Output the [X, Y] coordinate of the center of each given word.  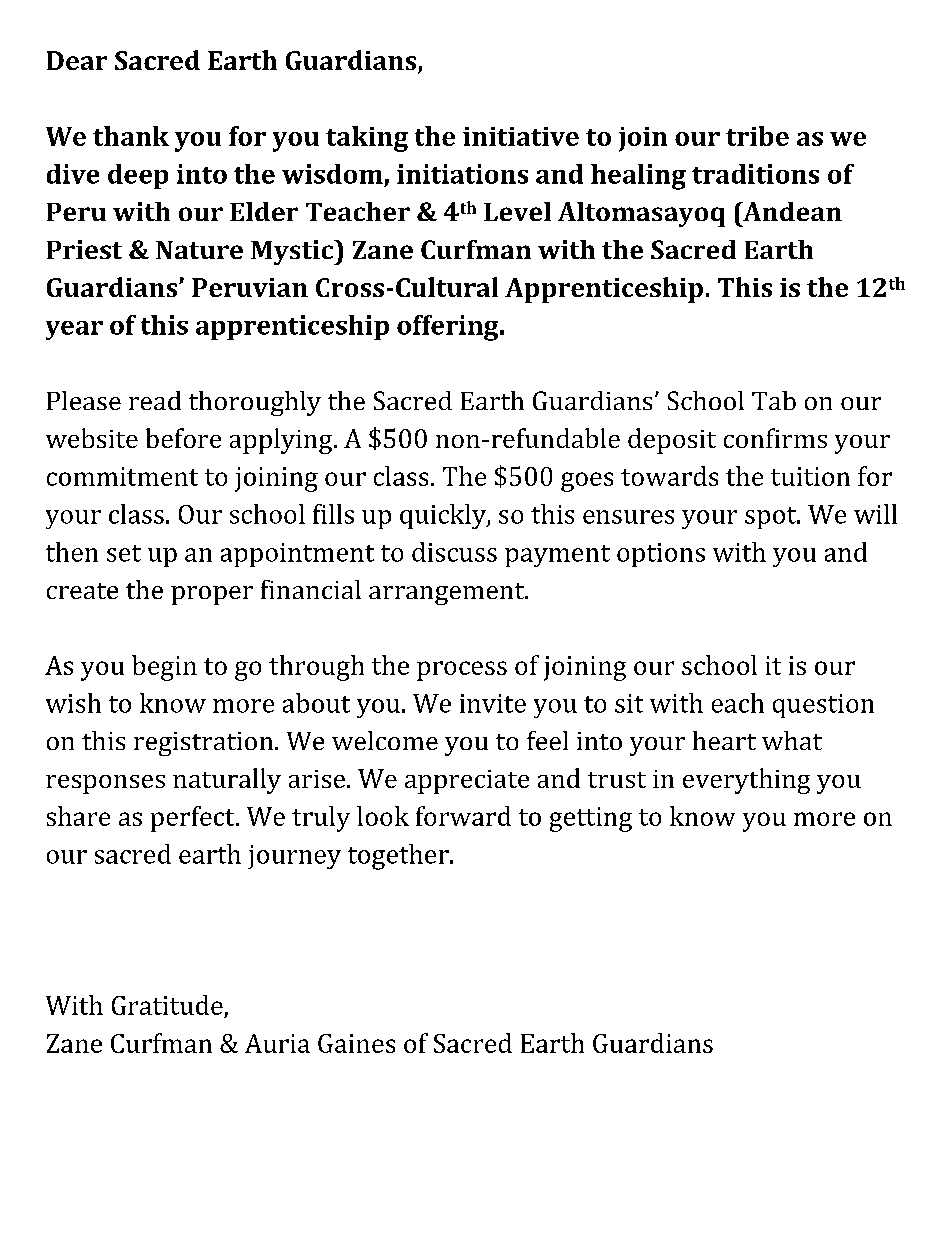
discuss [454, 552]
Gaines [356, 1043]
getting [591, 819]
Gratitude [167, 1005]
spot [772, 518]
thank [131, 136]
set [124, 553]
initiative [521, 136]
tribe [757, 136]
